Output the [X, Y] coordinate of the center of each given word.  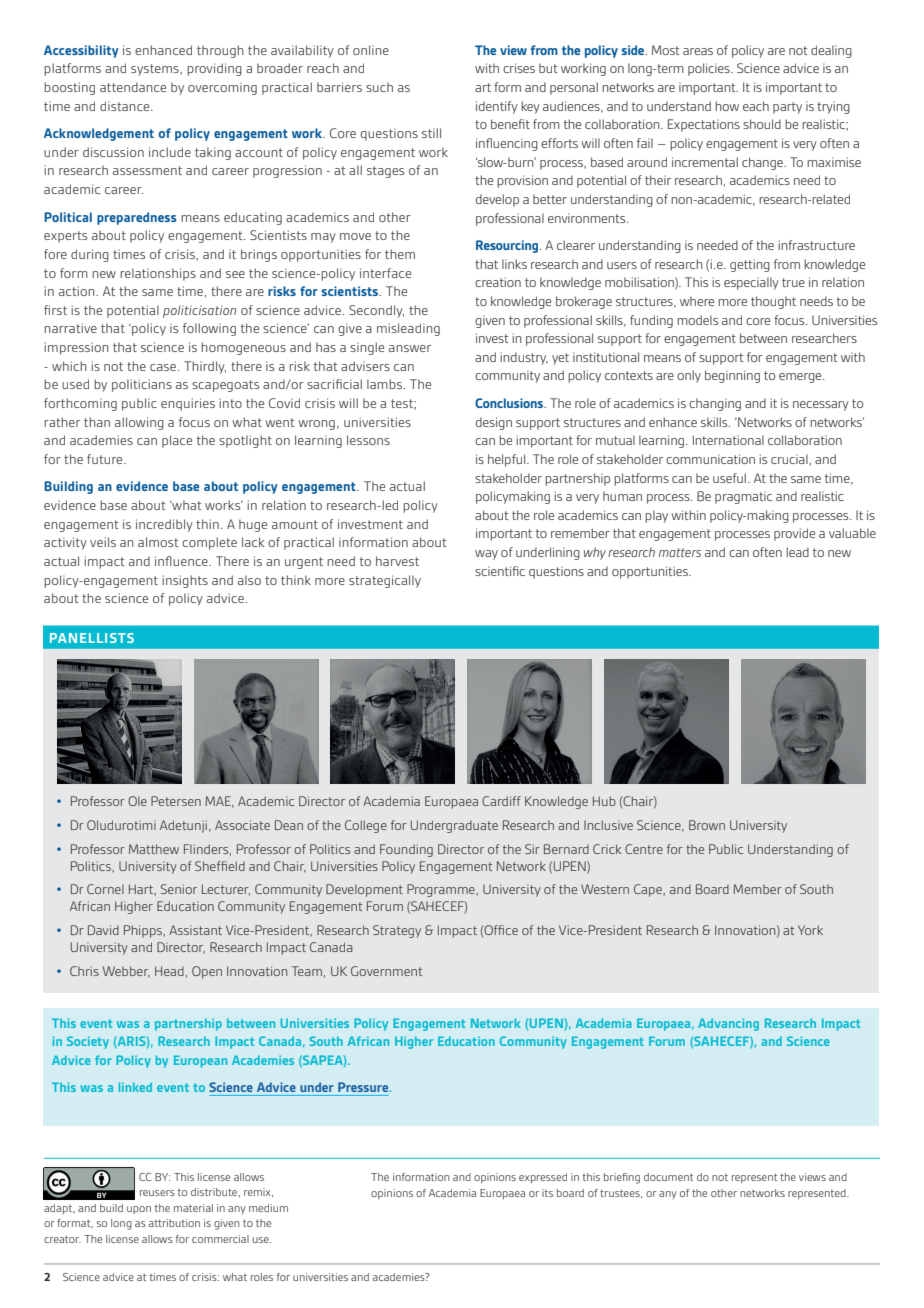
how [727, 106]
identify [497, 107]
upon [139, 1210]
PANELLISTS [92, 638]
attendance [133, 87]
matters [680, 552]
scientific [500, 571]
